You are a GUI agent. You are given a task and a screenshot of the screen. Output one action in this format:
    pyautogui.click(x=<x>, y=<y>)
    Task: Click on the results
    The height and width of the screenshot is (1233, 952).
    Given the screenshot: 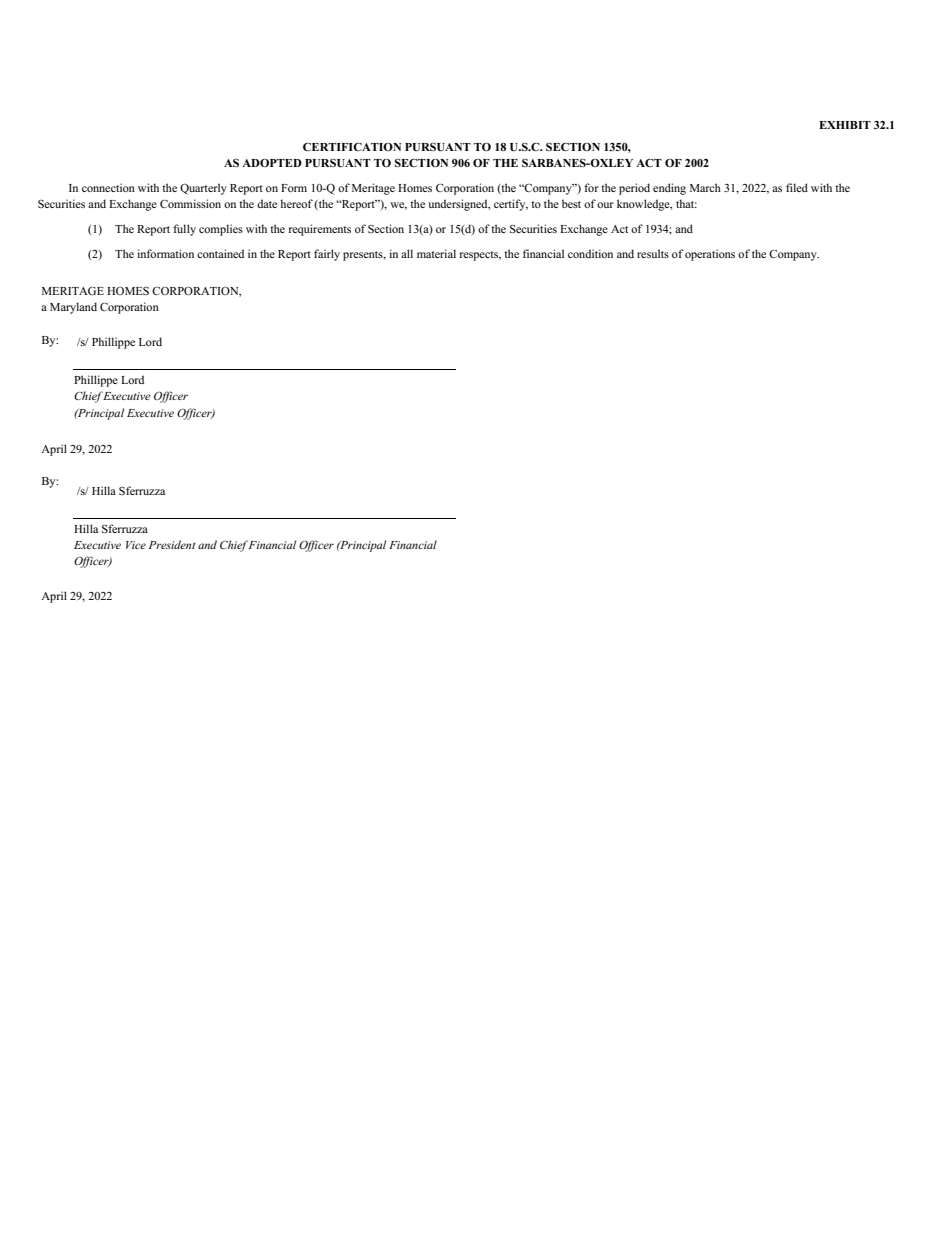 What is the action you would take?
    pyautogui.click(x=653, y=253)
